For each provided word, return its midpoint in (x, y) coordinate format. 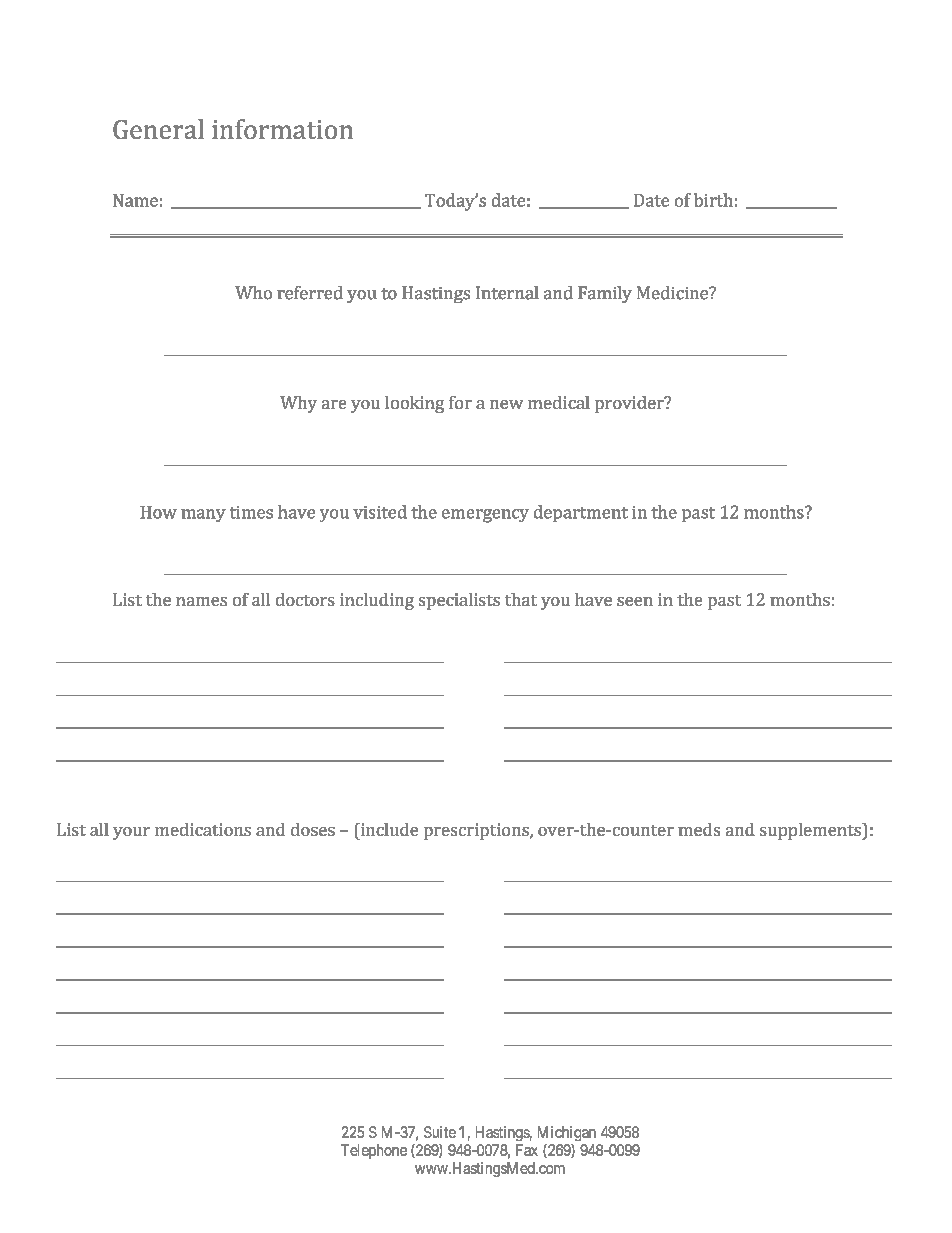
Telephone (374, 1151)
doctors (305, 599)
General (158, 129)
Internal (507, 293)
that (521, 599)
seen (635, 601)
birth (713, 200)
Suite (440, 1132)
